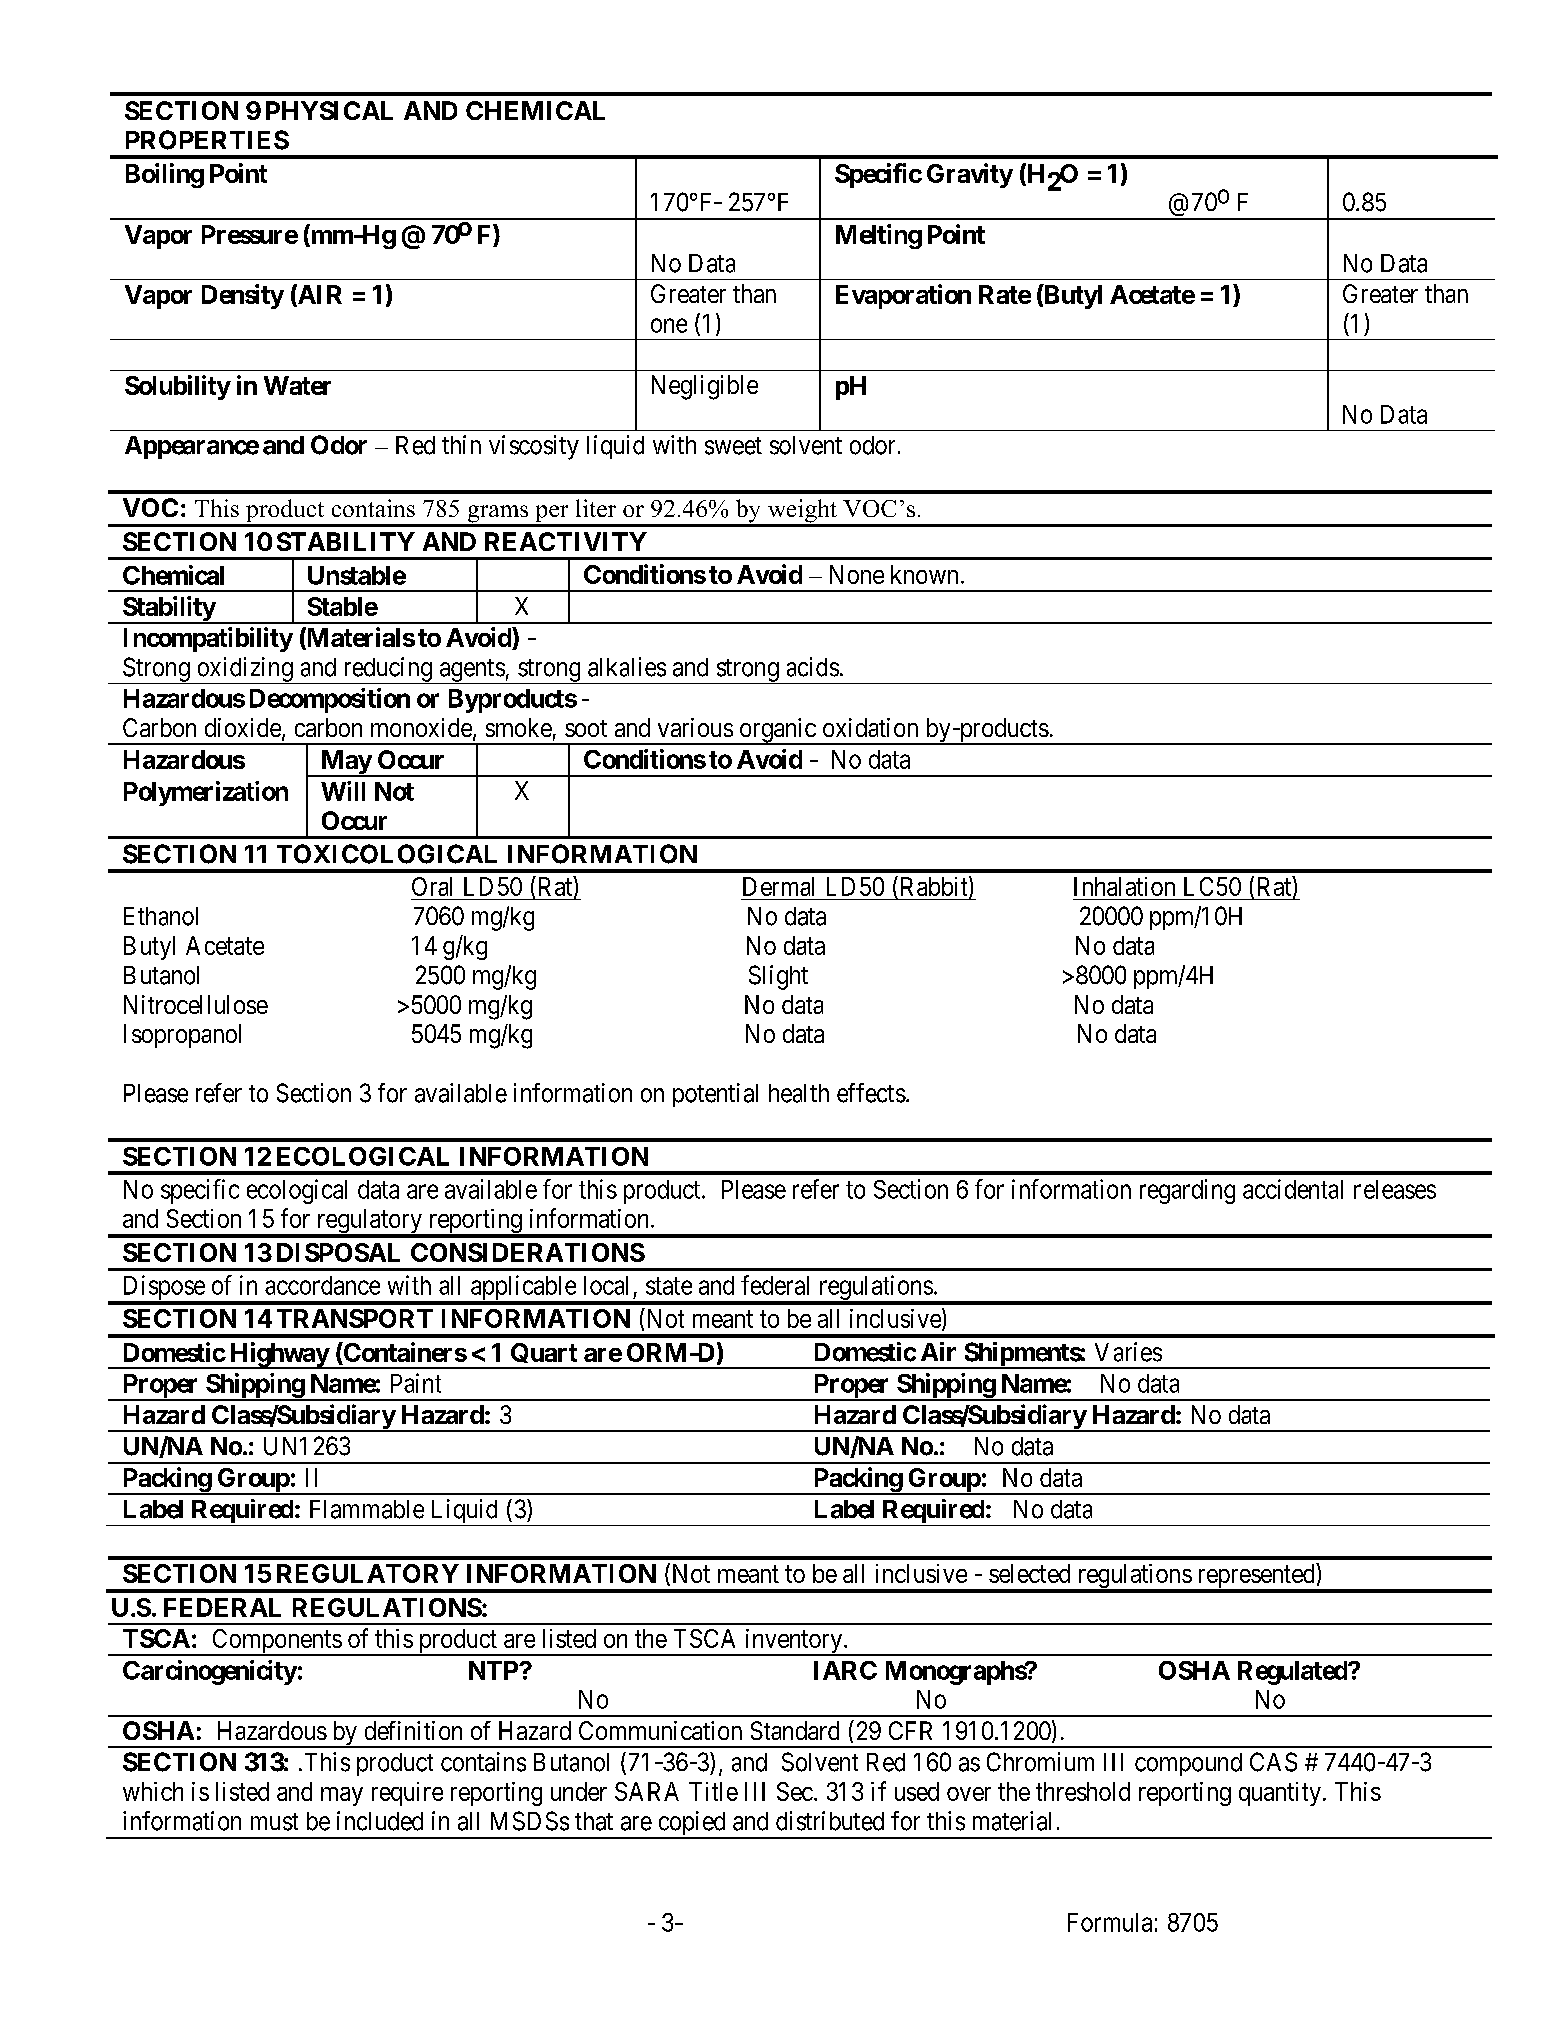  What do you see at coordinates (795, 1730) in the screenshot?
I see `Standard` at bounding box center [795, 1730].
